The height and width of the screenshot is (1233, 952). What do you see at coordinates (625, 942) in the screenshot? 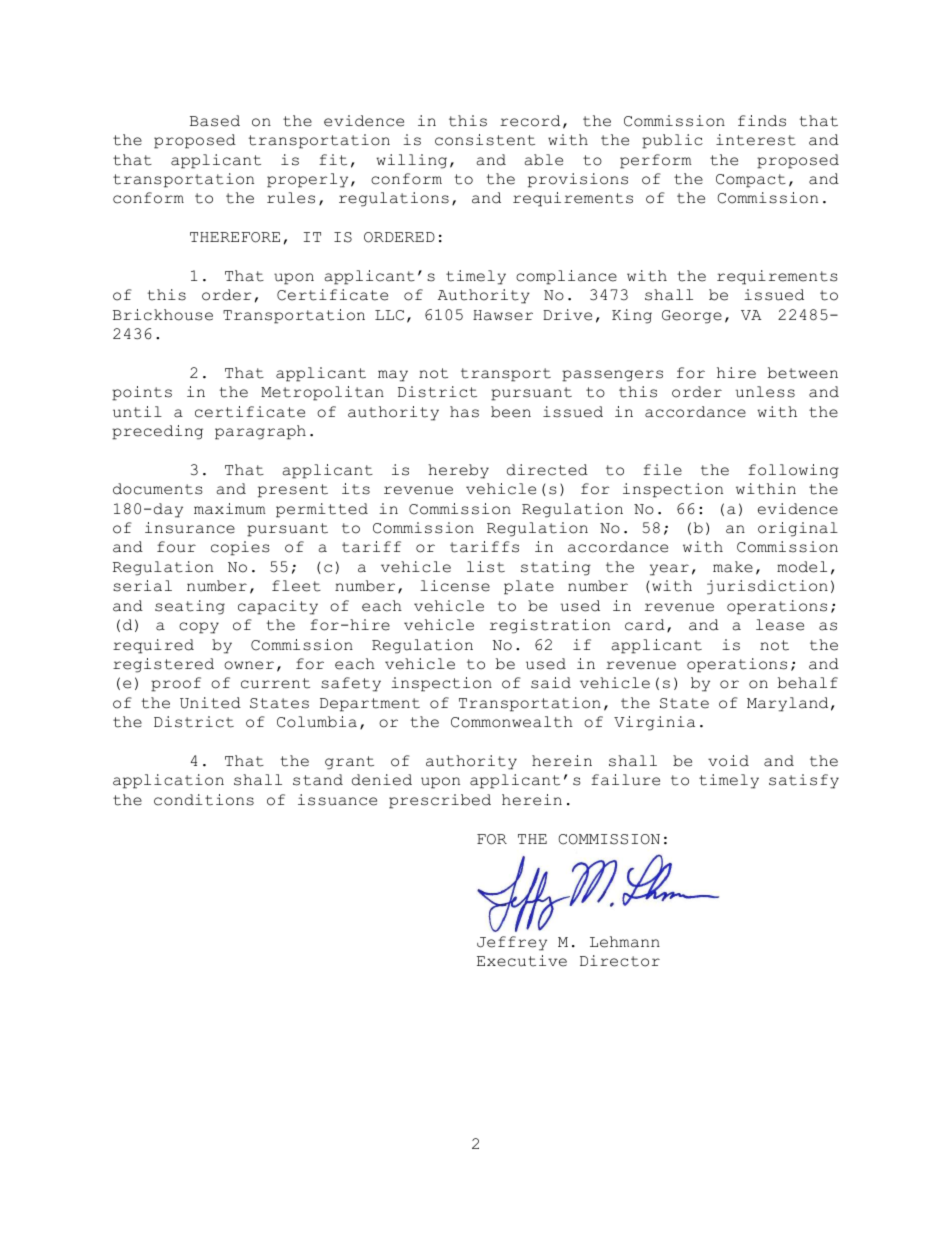
I see `Lehmann` at bounding box center [625, 942].
